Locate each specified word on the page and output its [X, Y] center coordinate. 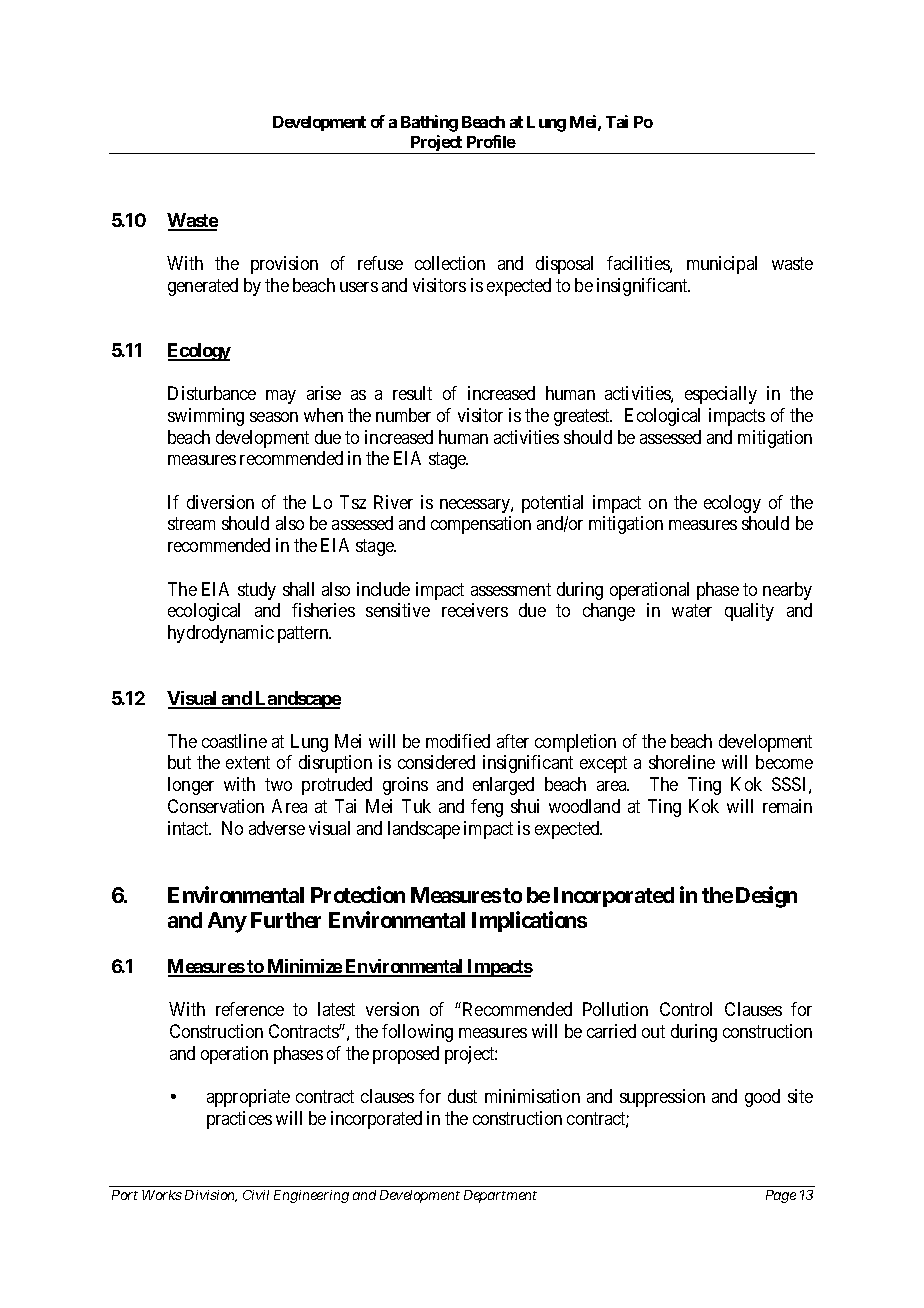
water [692, 611]
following [417, 1033]
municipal [722, 265]
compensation [481, 525]
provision [284, 265]
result [412, 393]
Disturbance [212, 393]
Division [211, 1196]
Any [227, 922]
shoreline [682, 762]
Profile [491, 141]
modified [458, 741]
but [179, 762]
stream [191, 524]
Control [686, 1009]
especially [721, 395]
